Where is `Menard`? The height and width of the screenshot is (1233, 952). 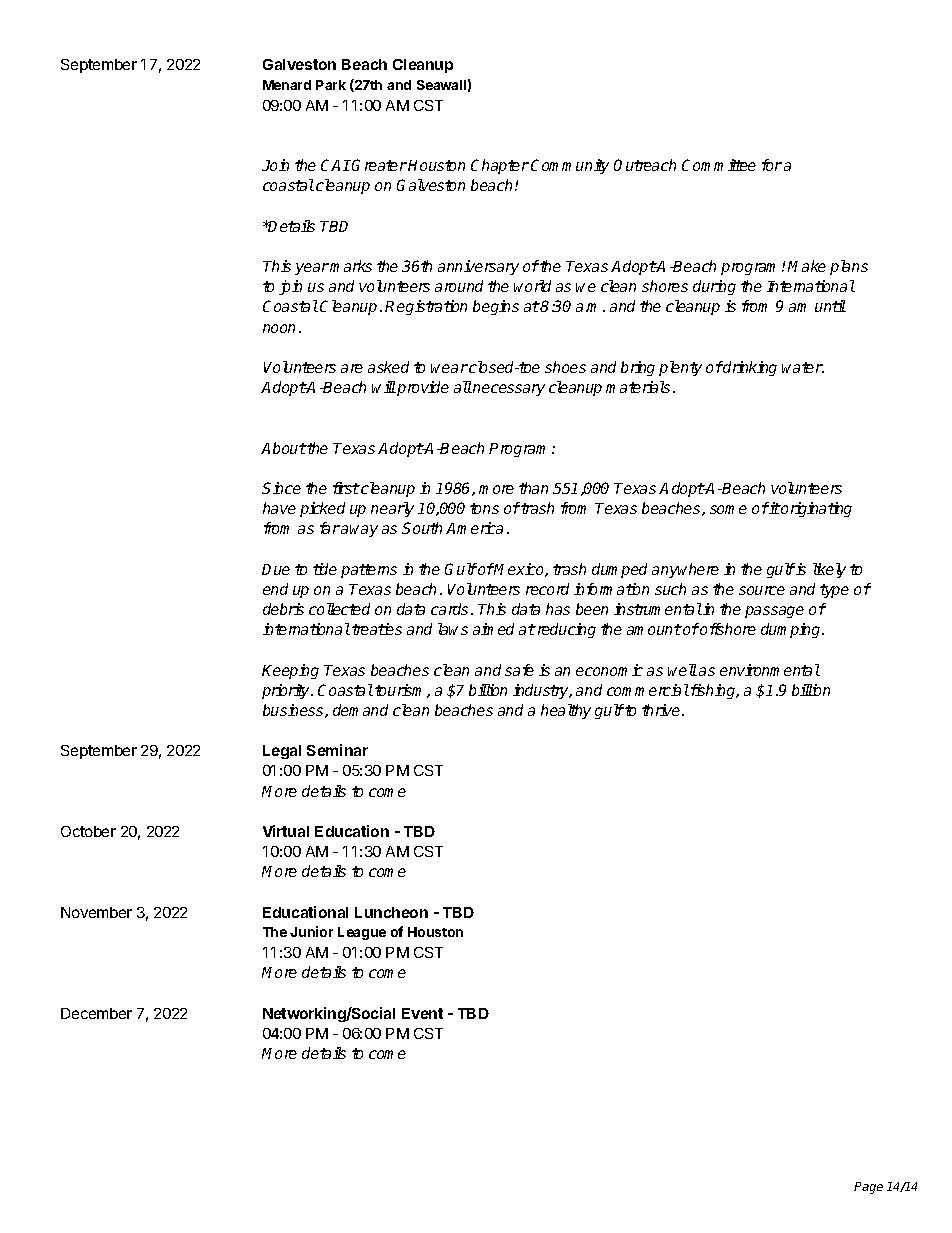
Menard is located at coordinates (287, 85).
